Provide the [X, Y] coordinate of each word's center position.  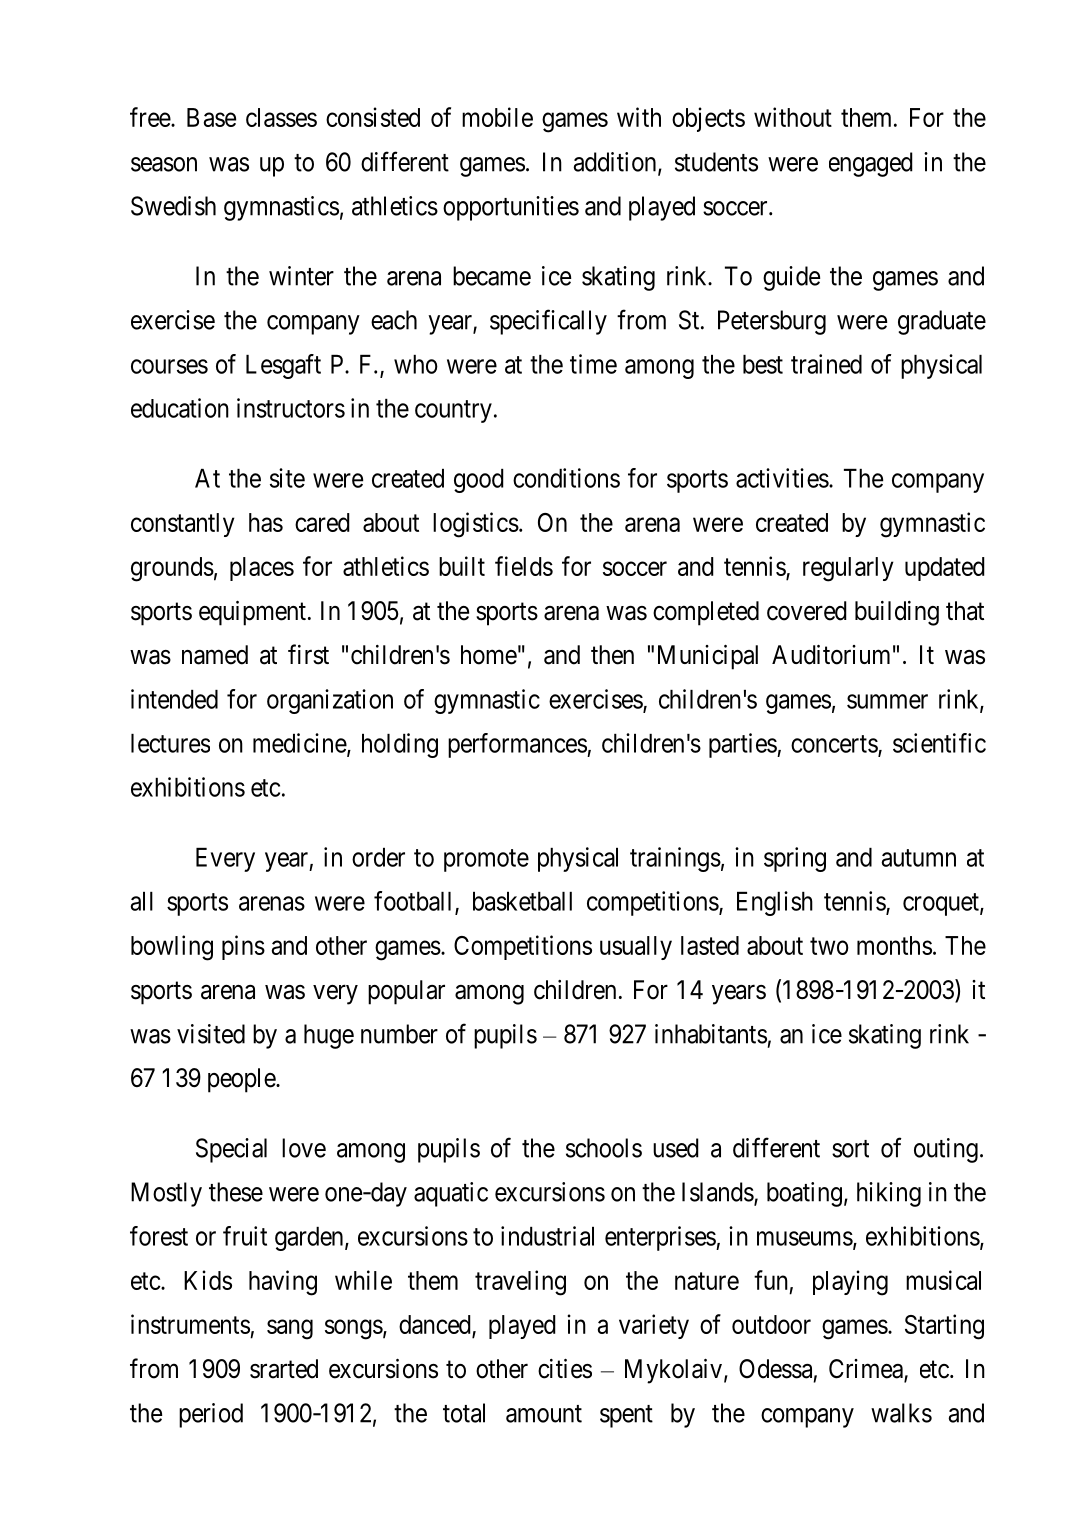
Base [211, 117]
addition [616, 163]
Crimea [867, 1370]
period [211, 1415]
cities [565, 1369]
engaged [871, 164]
